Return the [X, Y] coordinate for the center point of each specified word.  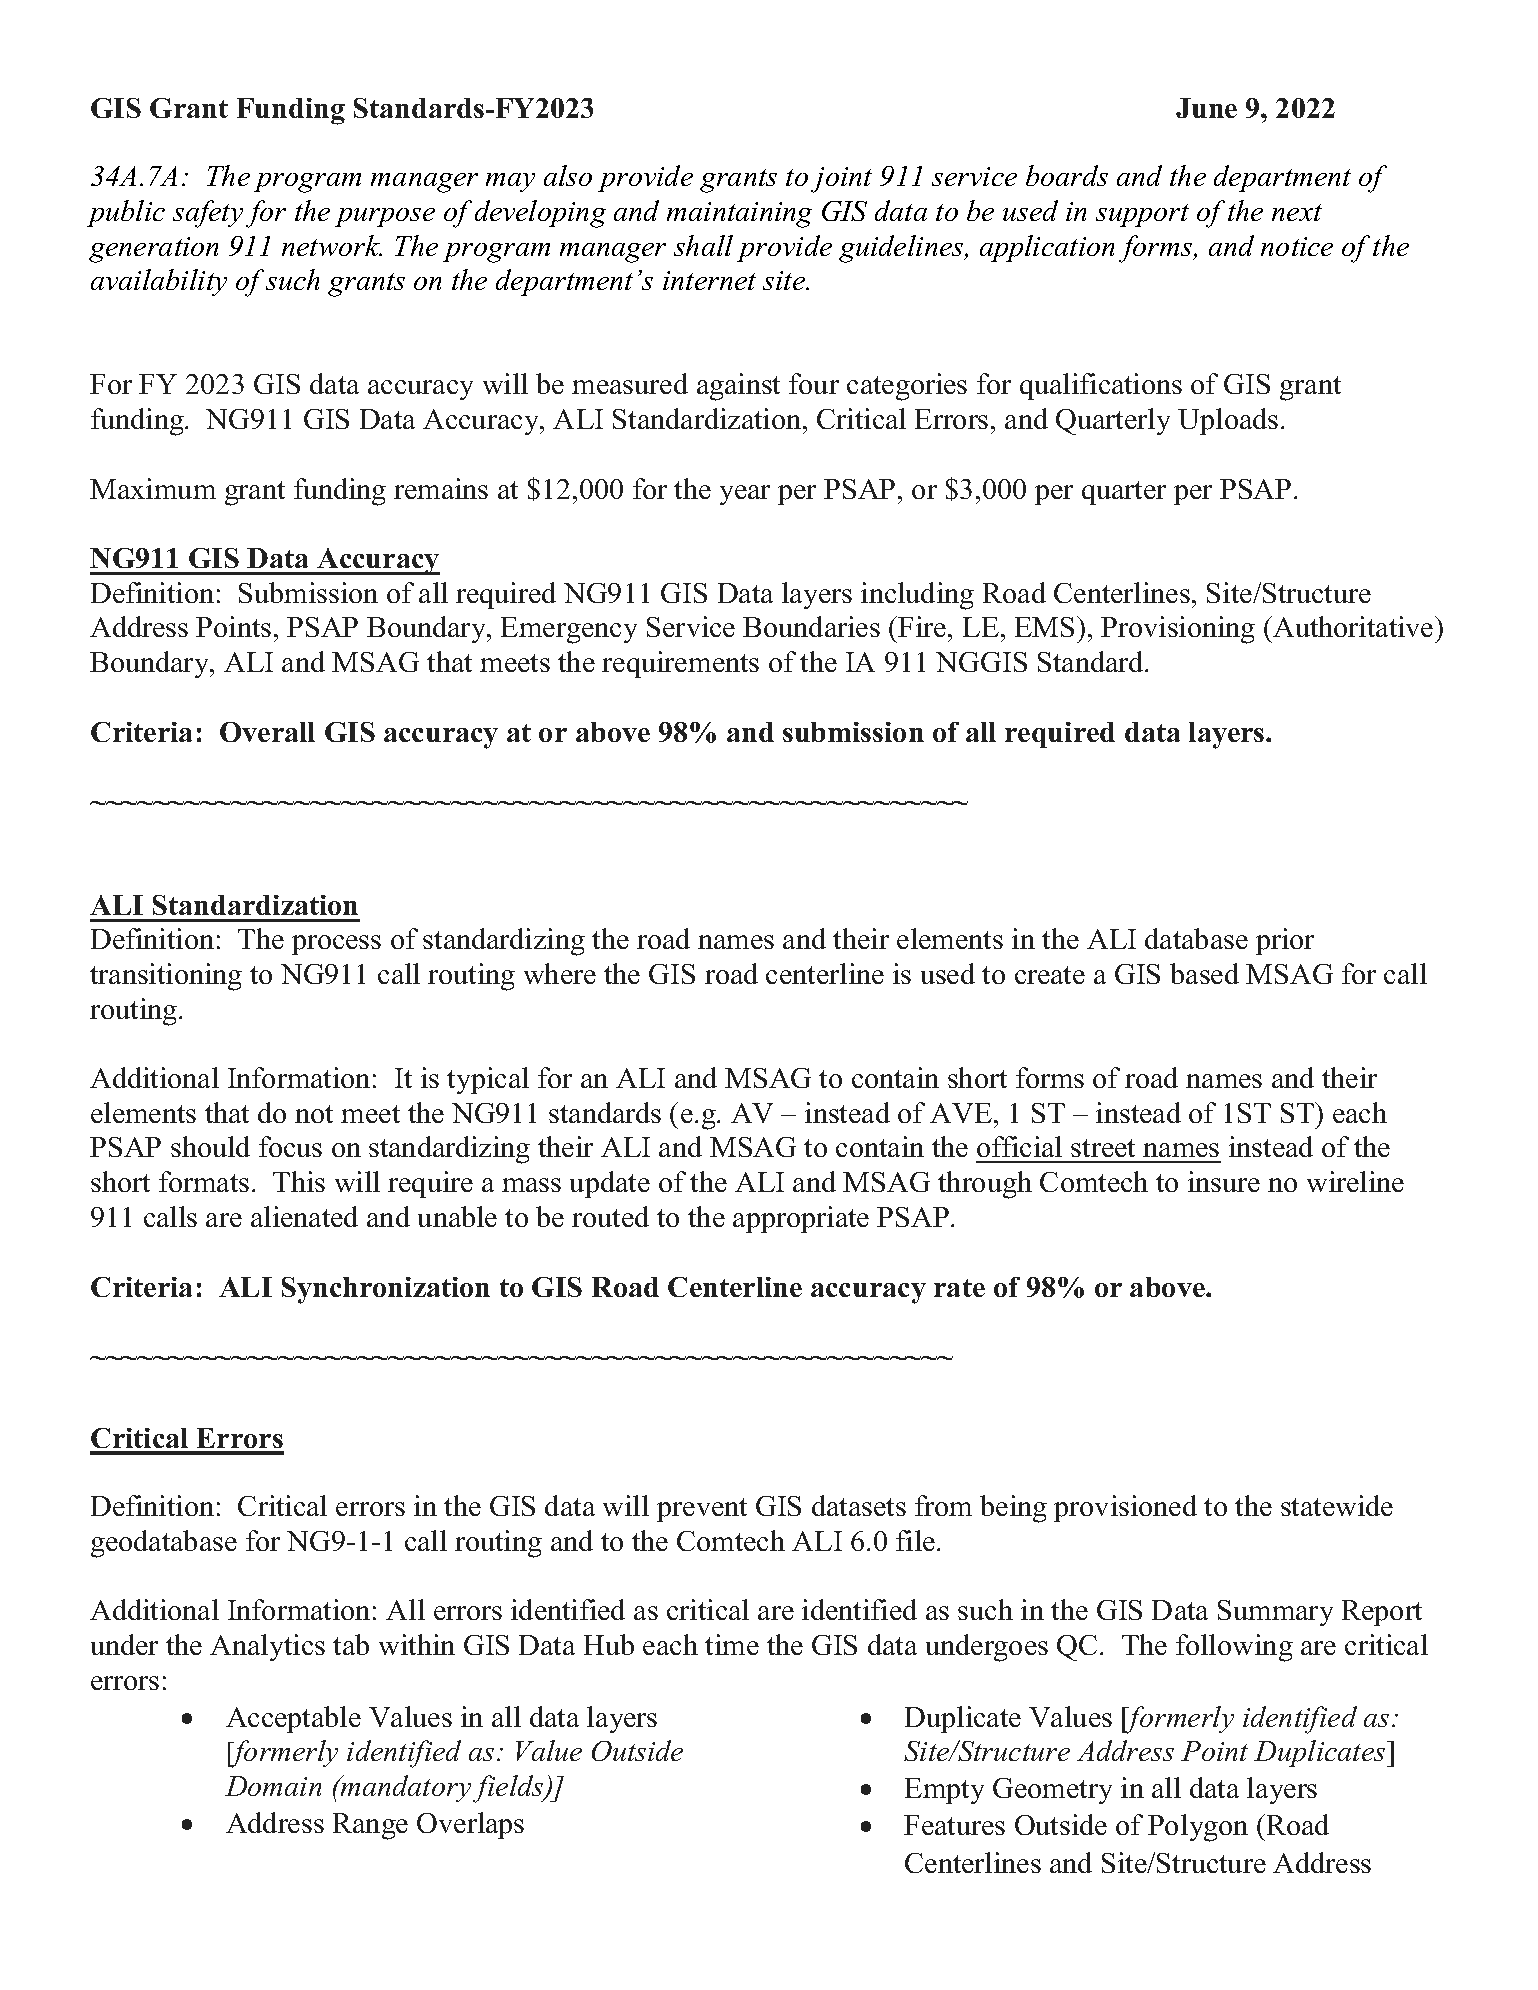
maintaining [739, 215]
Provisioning [1178, 630]
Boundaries [811, 626]
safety [208, 214]
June [1206, 108]
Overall [267, 732]
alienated [304, 1216]
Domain [273, 1786]
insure [1224, 1181]
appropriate [801, 1219]
